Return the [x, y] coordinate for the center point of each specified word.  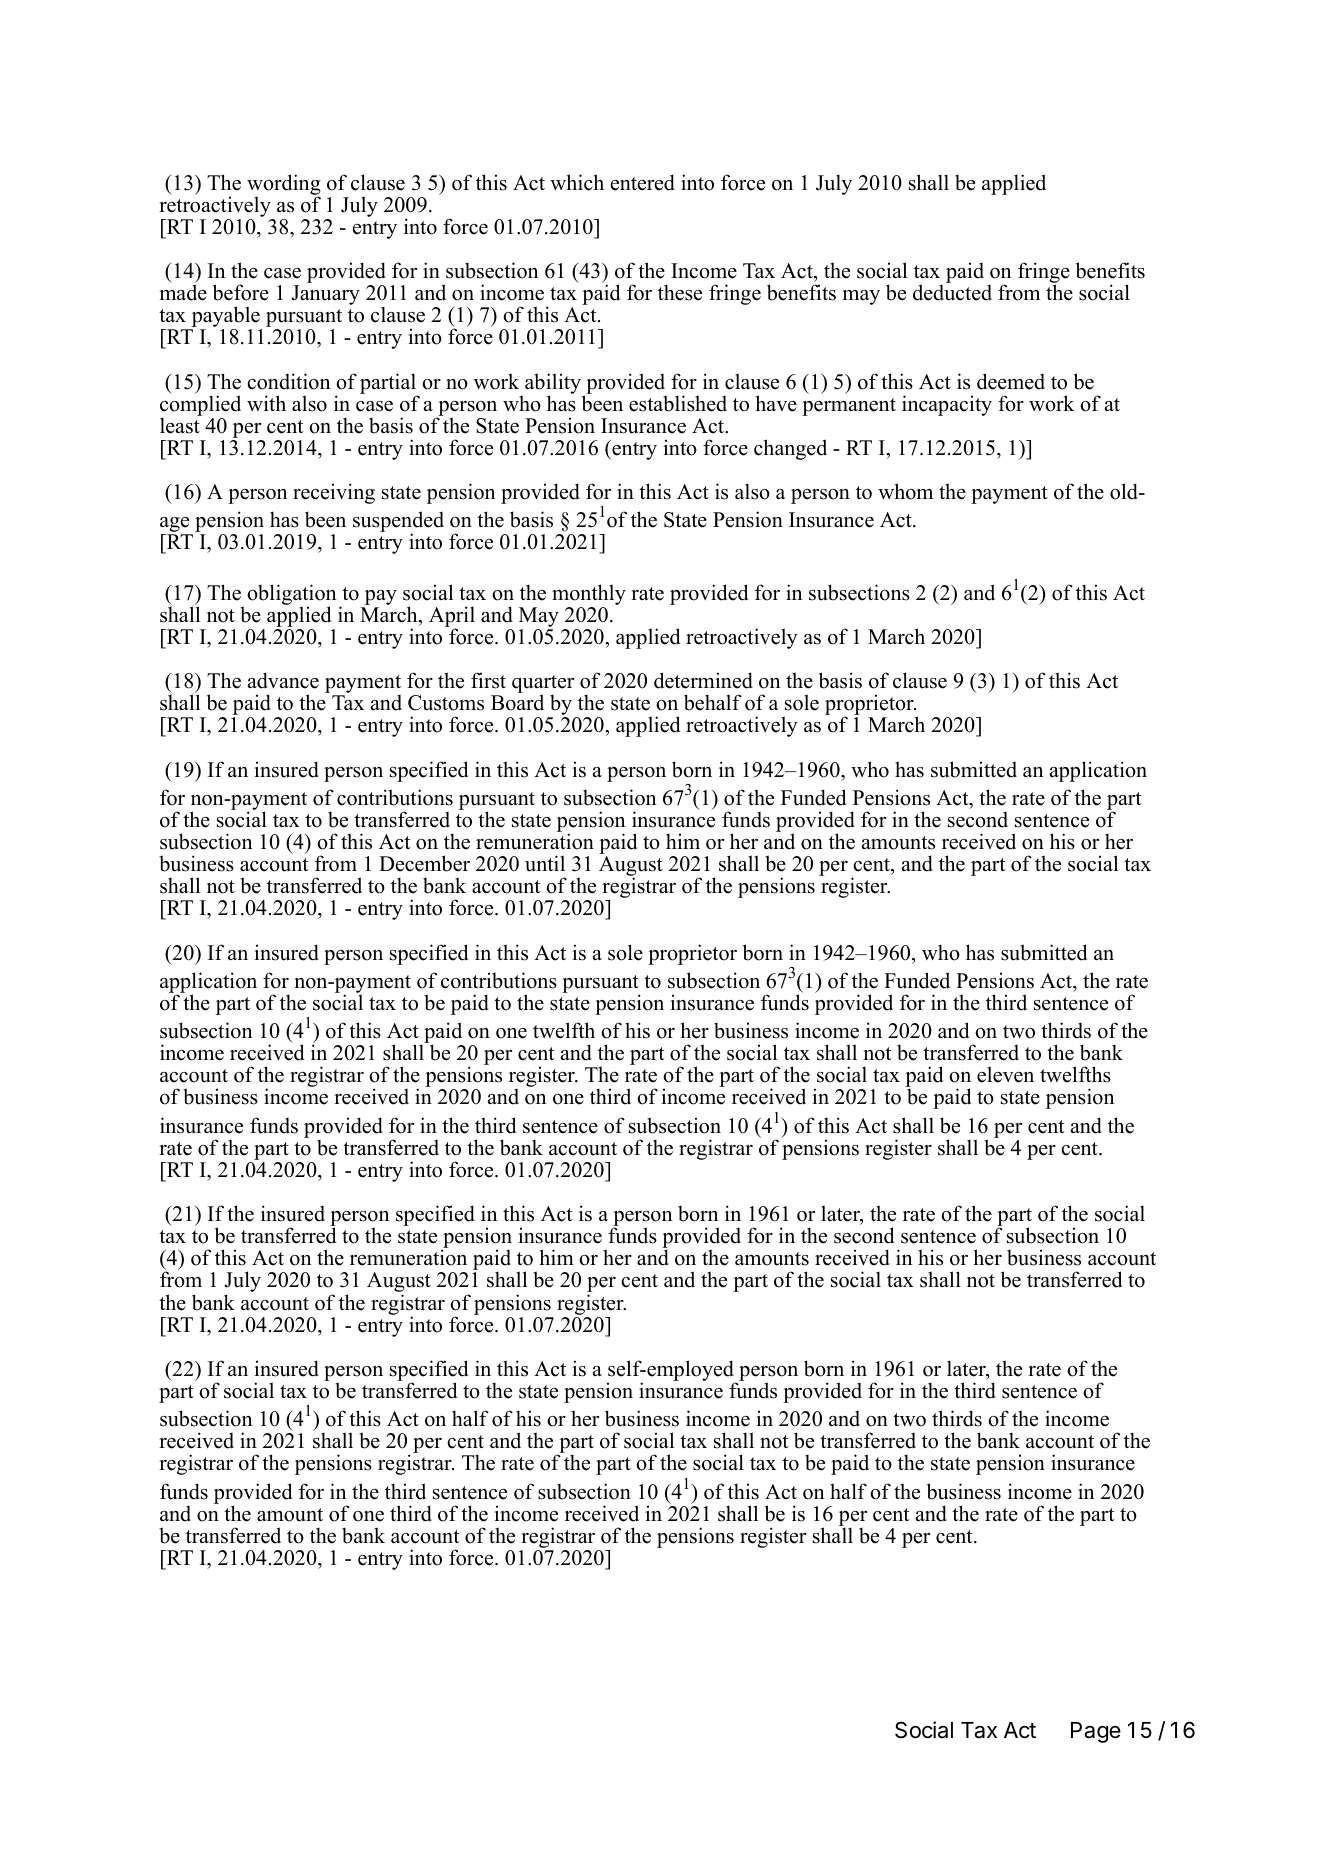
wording [284, 185]
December [424, 863]
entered [643, 182]
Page [1096, 1732]
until [545, 863]
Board [517, 702]
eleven [1005, 1074]
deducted [952, 292]
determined [703, 680]
